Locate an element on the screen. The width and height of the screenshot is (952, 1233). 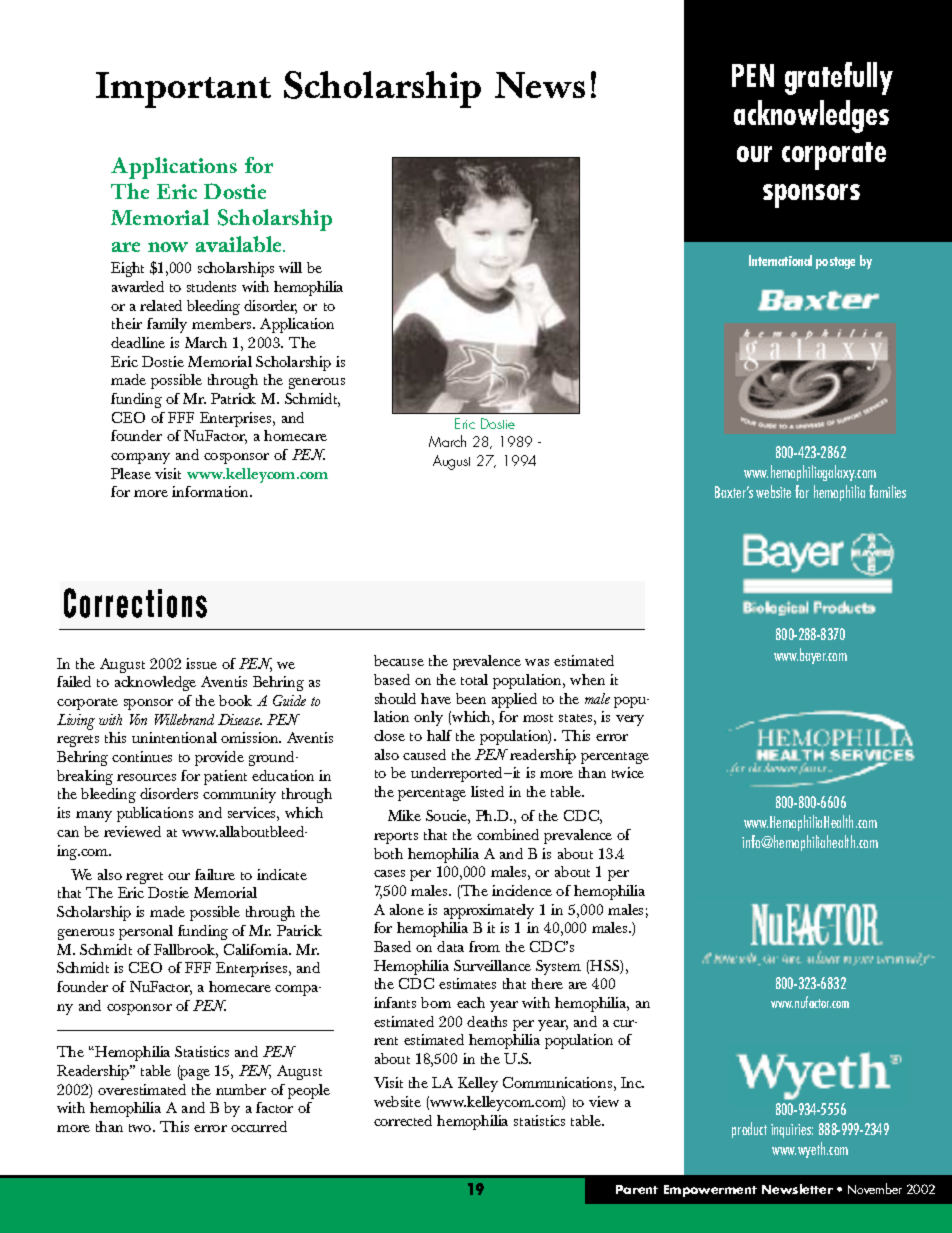
families is located at coordinates (887, 491).
